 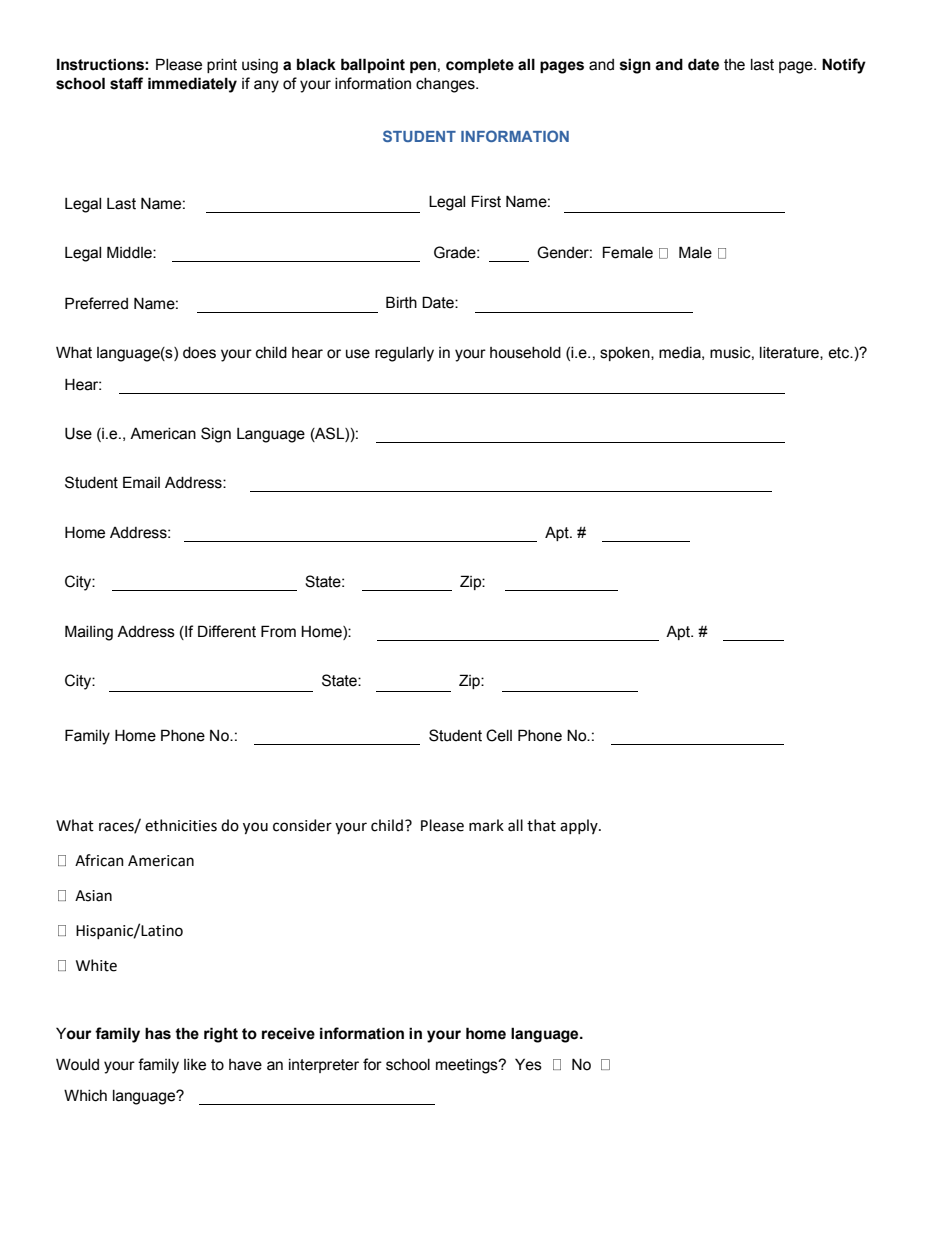 What do you see at coordinates (790, 353) in the screenshot?
I see `literature` at bounding box center [790, 353].
